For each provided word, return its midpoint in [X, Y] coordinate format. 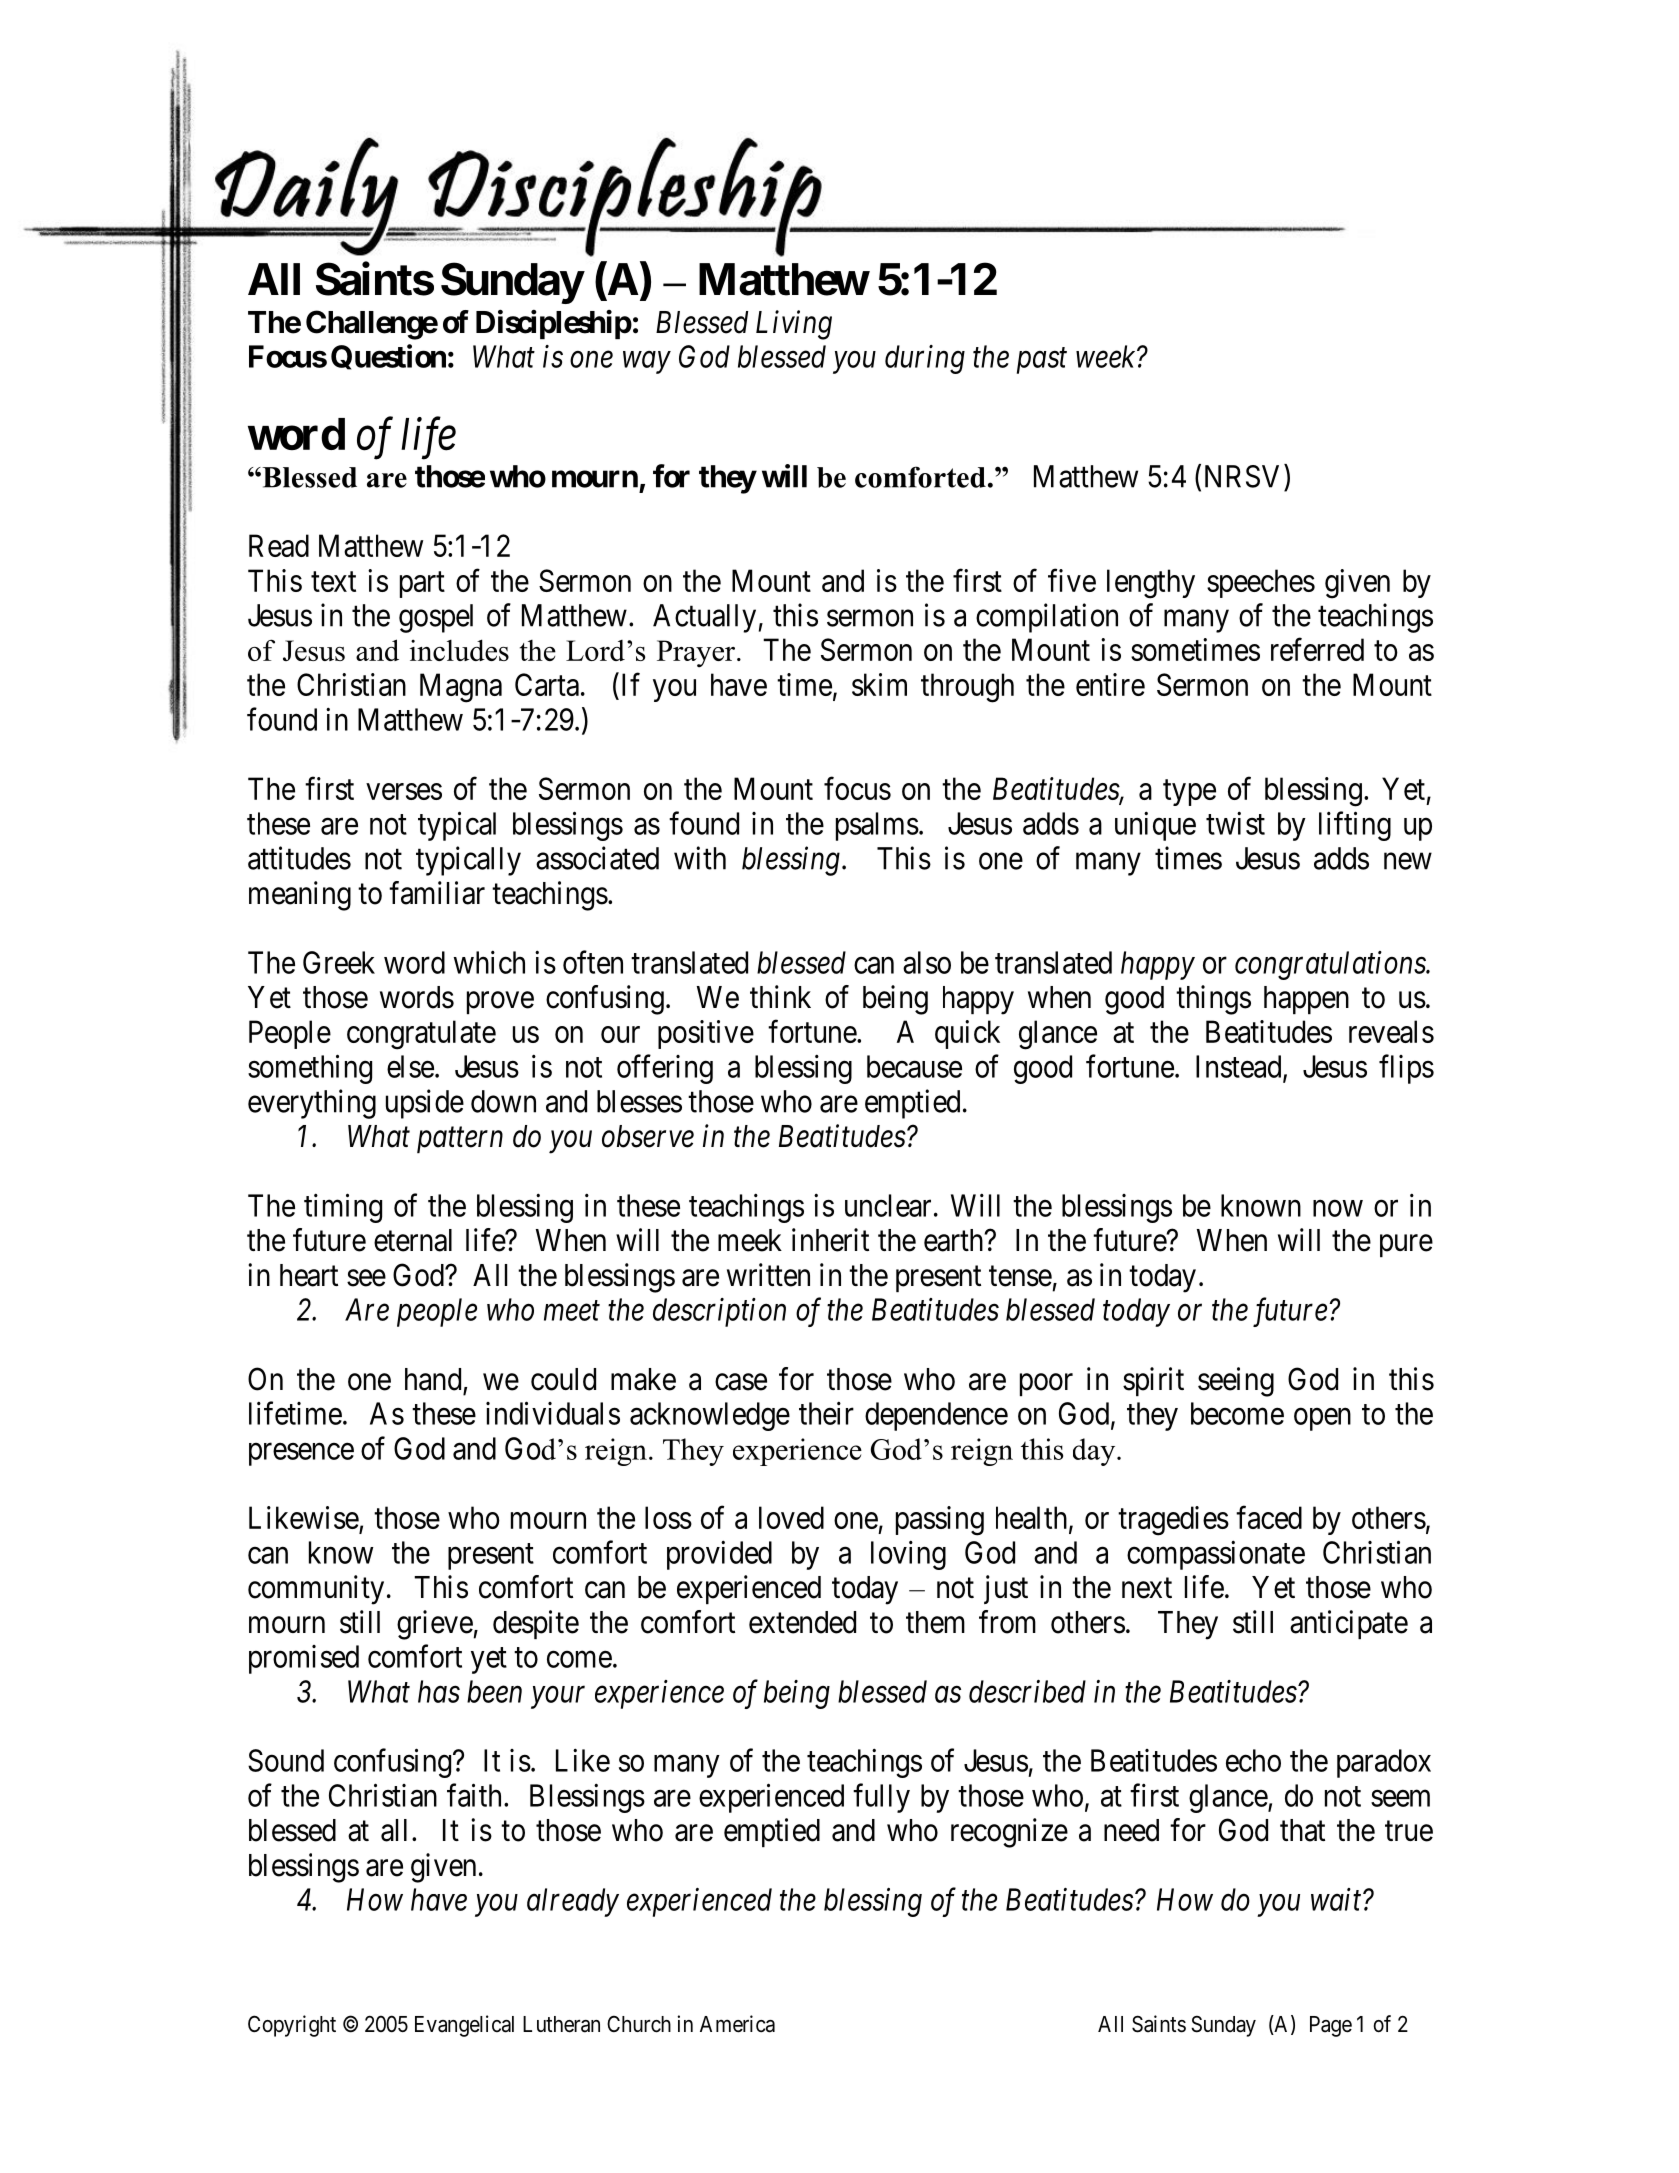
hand [433, 1379]
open [1322, 1419]
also [927, 962]
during [925, 359]
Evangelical [464, 2026]
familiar [437, 893]
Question [388, 357]
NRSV [1245, 476]
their [826, 1413]
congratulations [1331, 965]
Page [1331, 2026]
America [737, 2024]
